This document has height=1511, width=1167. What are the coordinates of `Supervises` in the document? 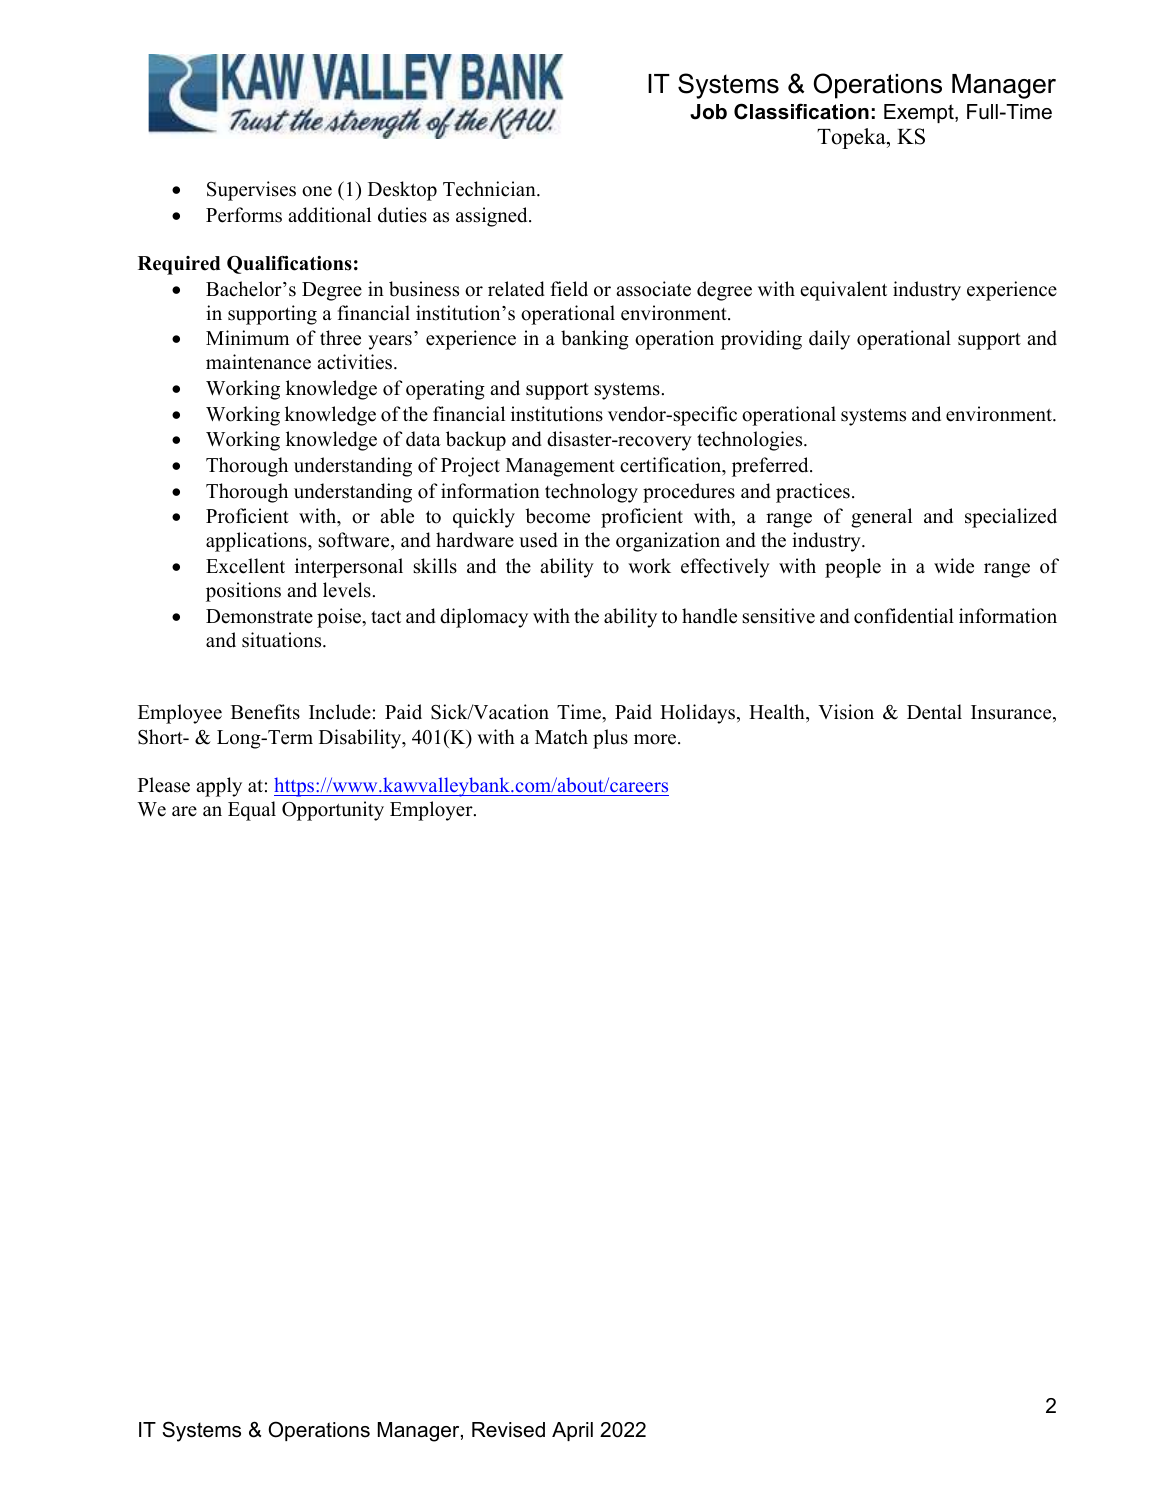 It's located at (251, 191).
